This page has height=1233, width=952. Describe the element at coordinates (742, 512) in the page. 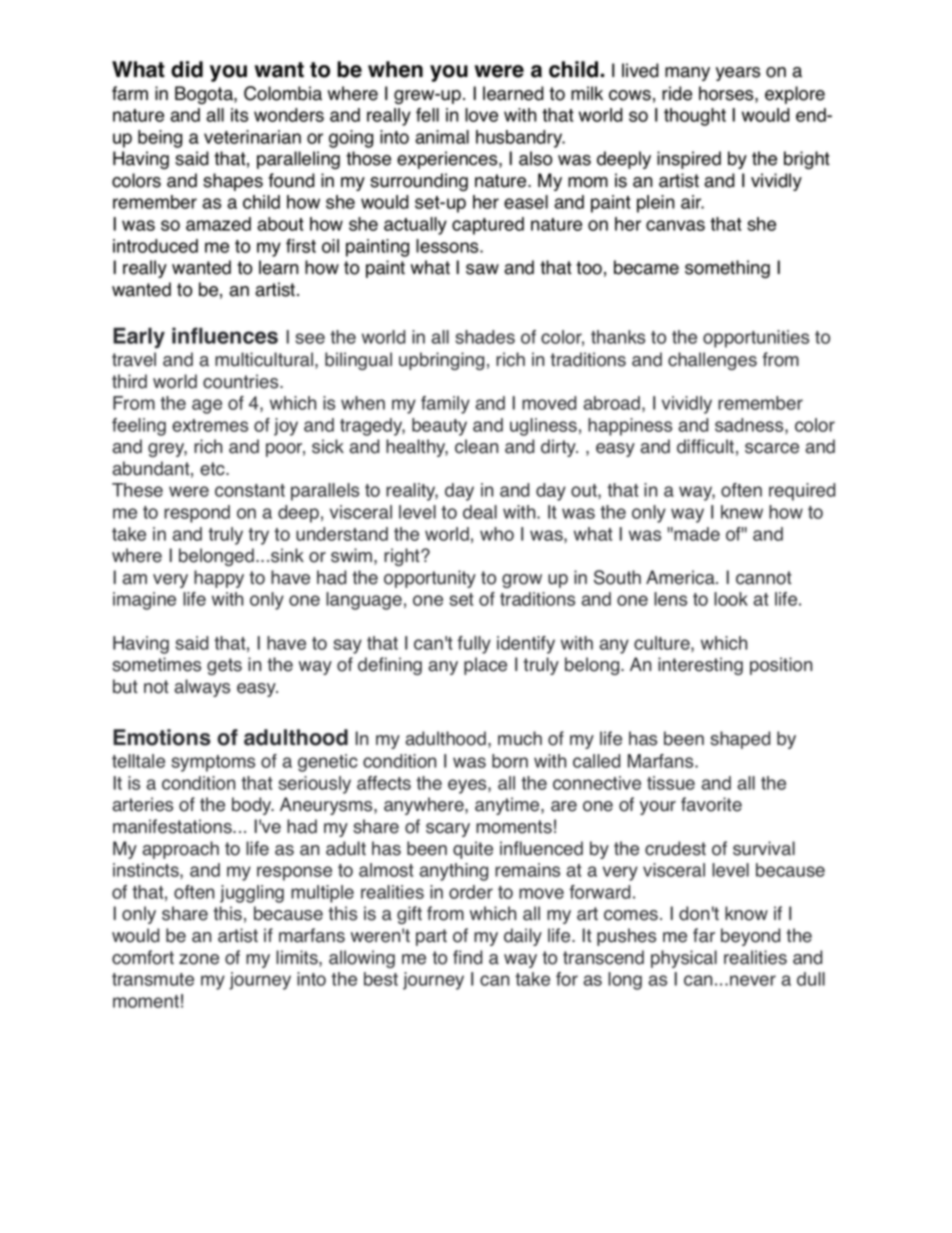

I see `knew` at that location.
